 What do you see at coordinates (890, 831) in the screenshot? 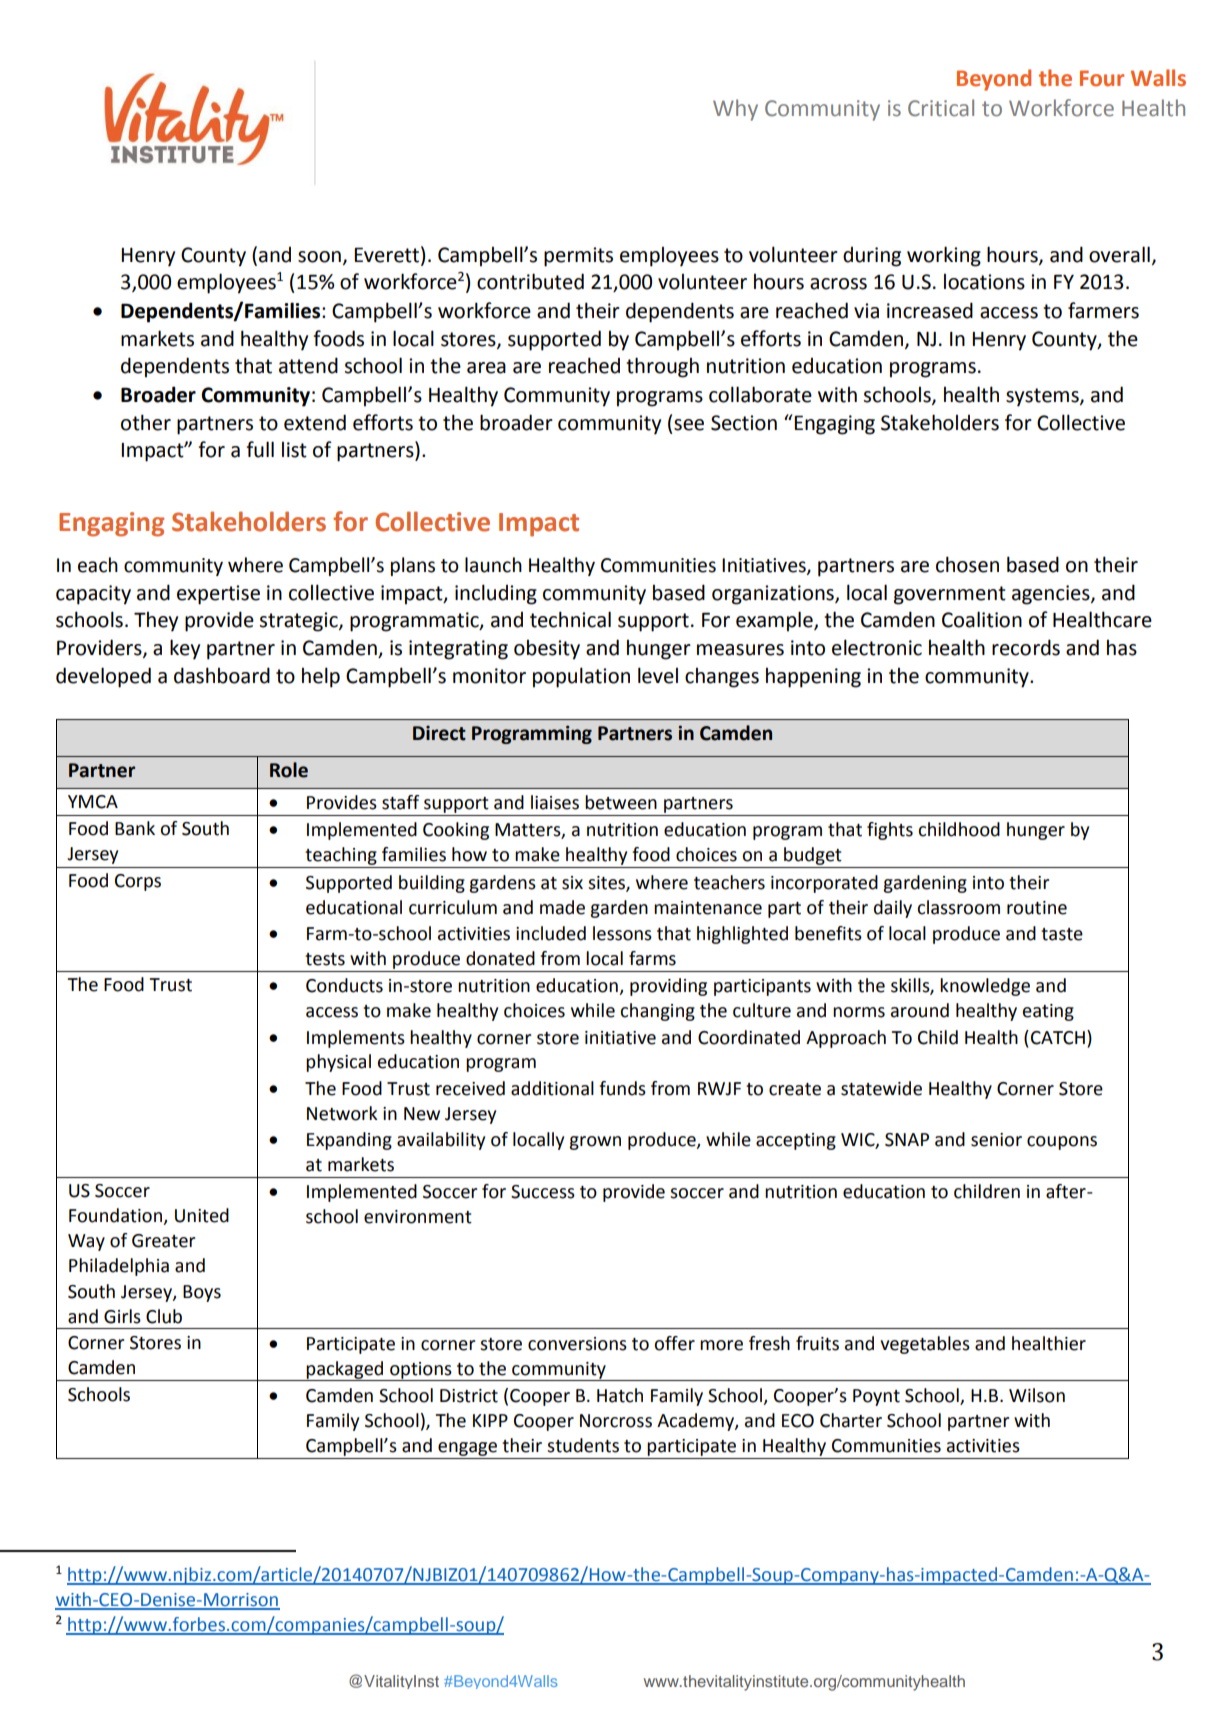
I see `fights` at bounding box center [890, 831].
